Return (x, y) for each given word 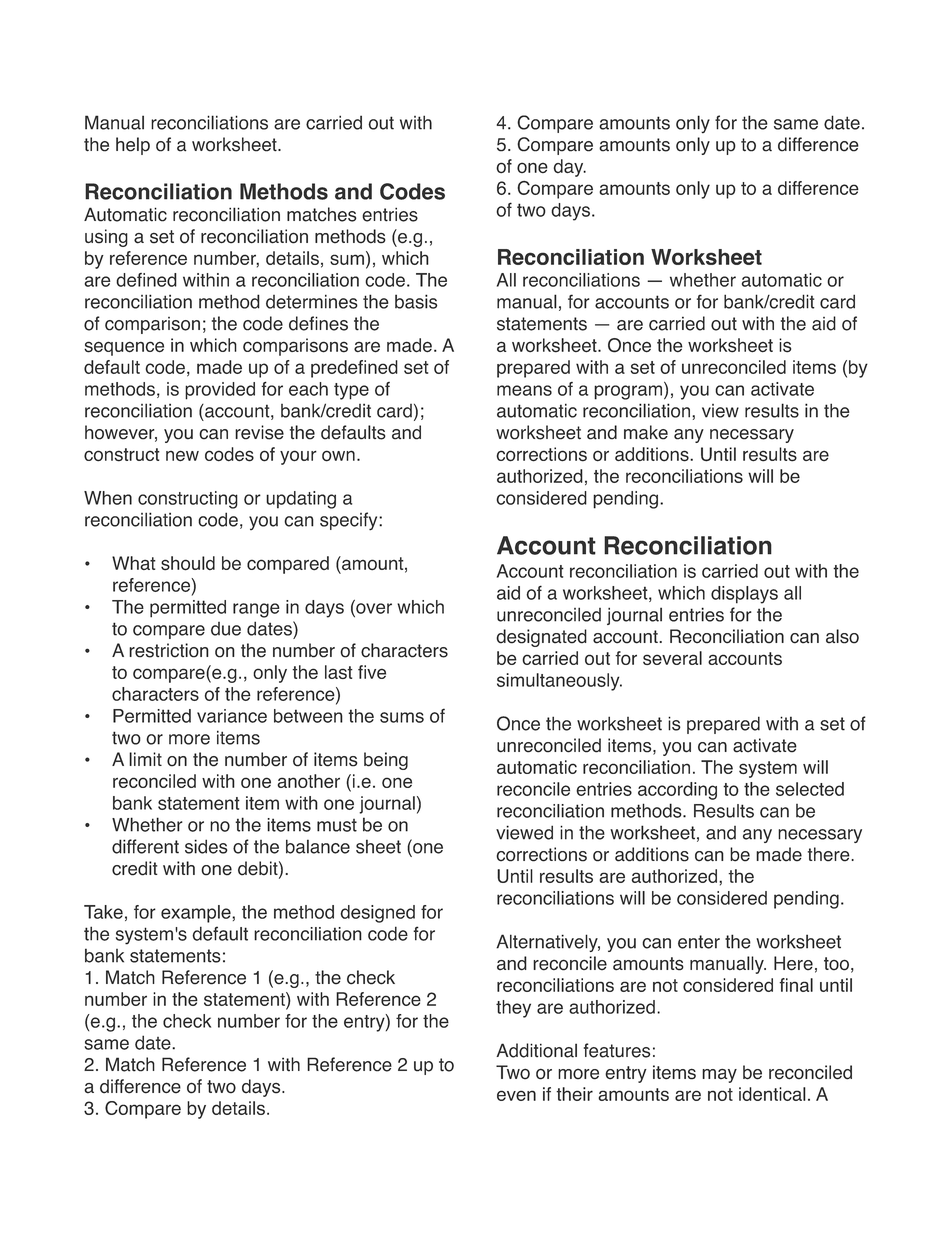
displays (744, 595)
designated (541, 638)
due (226, 629)
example (197, 914)
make (646, 432)
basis (416, 301)
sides (206, 846)
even (516, 1095)
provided (220, 391)
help (133, 146)
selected (810, 789)
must (337, 825)
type (351, 391)
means (524, 390)
